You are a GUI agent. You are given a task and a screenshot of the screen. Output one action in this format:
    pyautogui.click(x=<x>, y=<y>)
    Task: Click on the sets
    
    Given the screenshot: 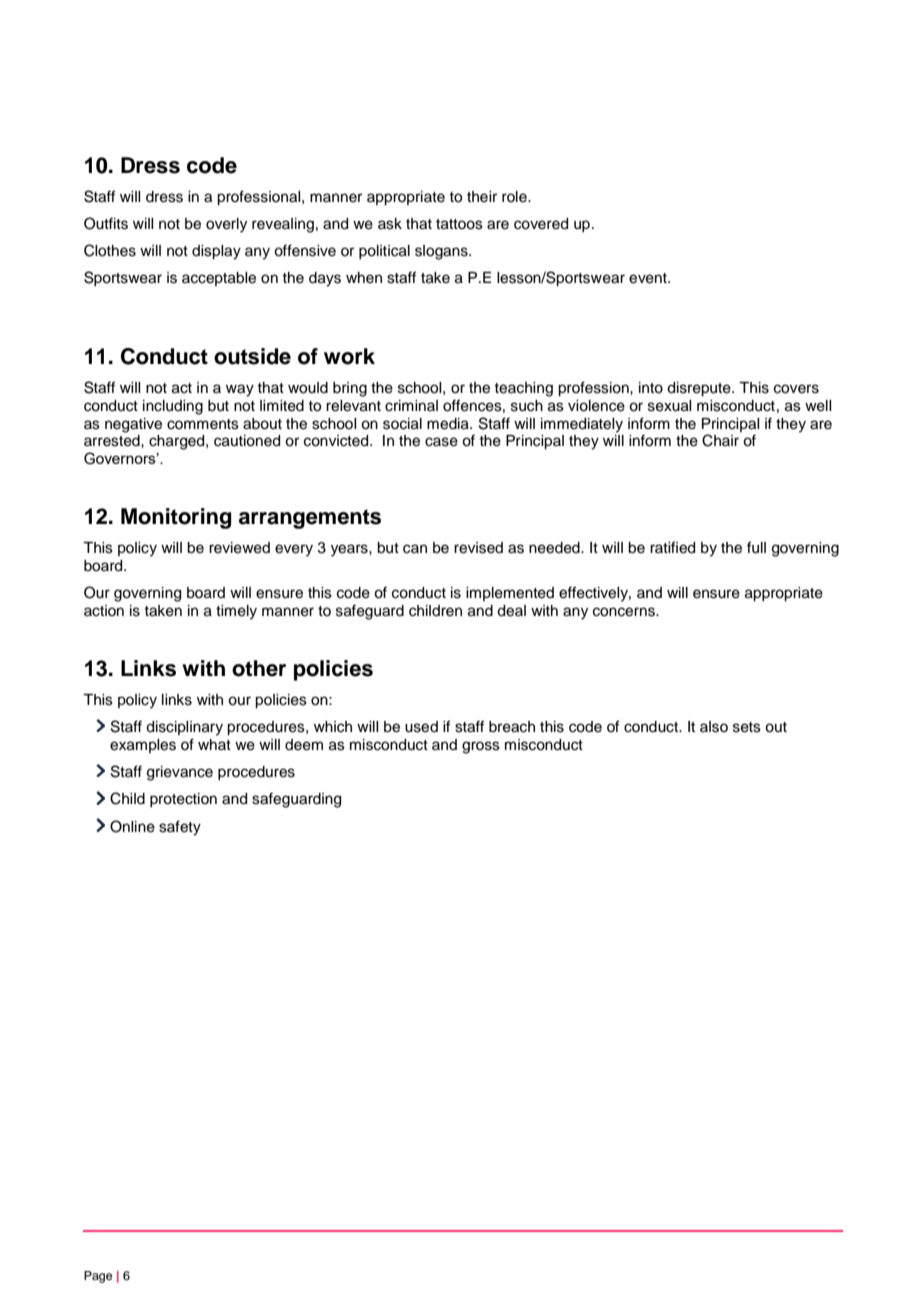 What is the action you would take?
    pyautogui.click(x=747, y=727)
